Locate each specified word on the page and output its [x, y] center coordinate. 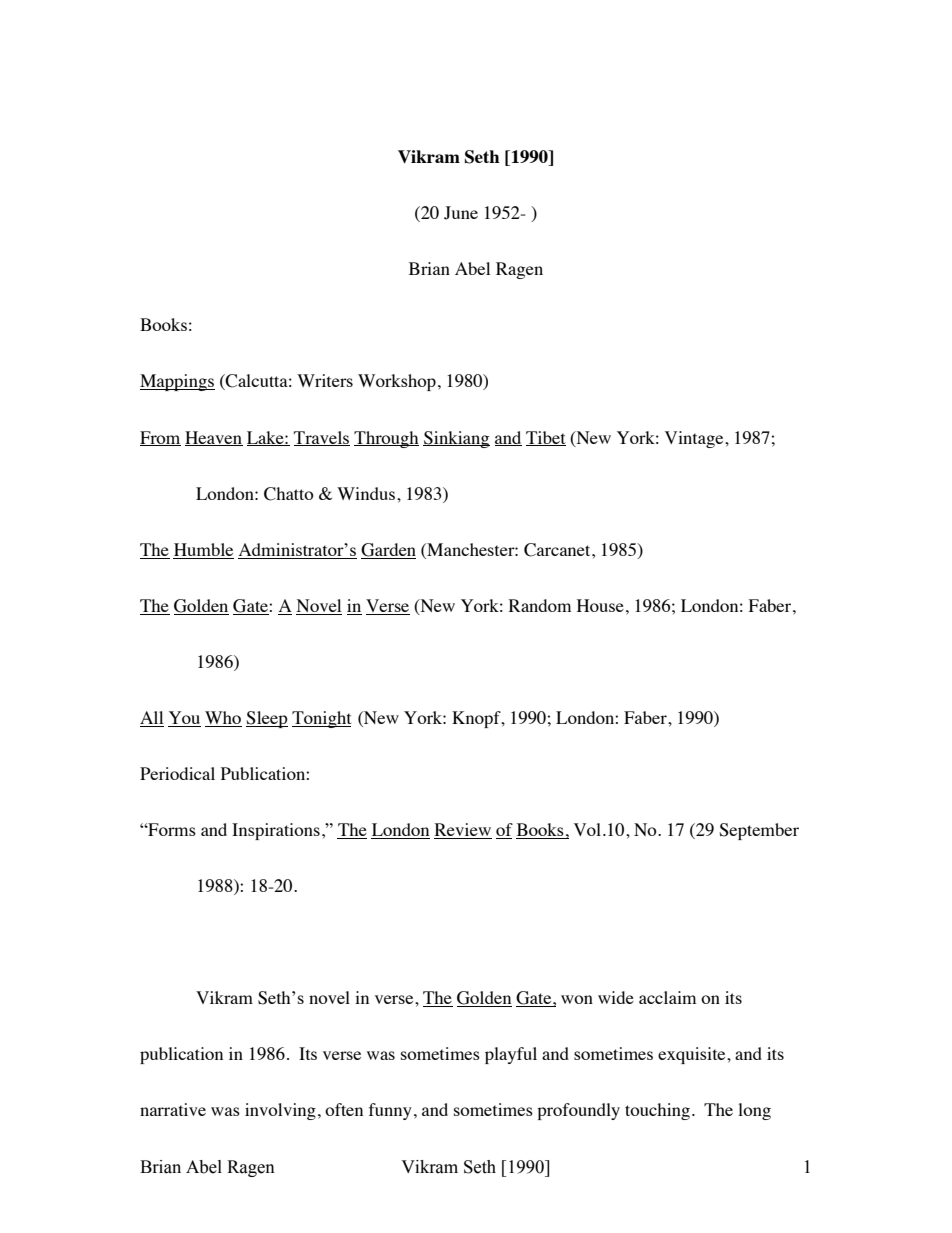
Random [540, 605]
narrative [173, 1109]
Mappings [177, 382]
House [600, 605]
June [461, 213]
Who [223, 717]
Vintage [695, 439]
